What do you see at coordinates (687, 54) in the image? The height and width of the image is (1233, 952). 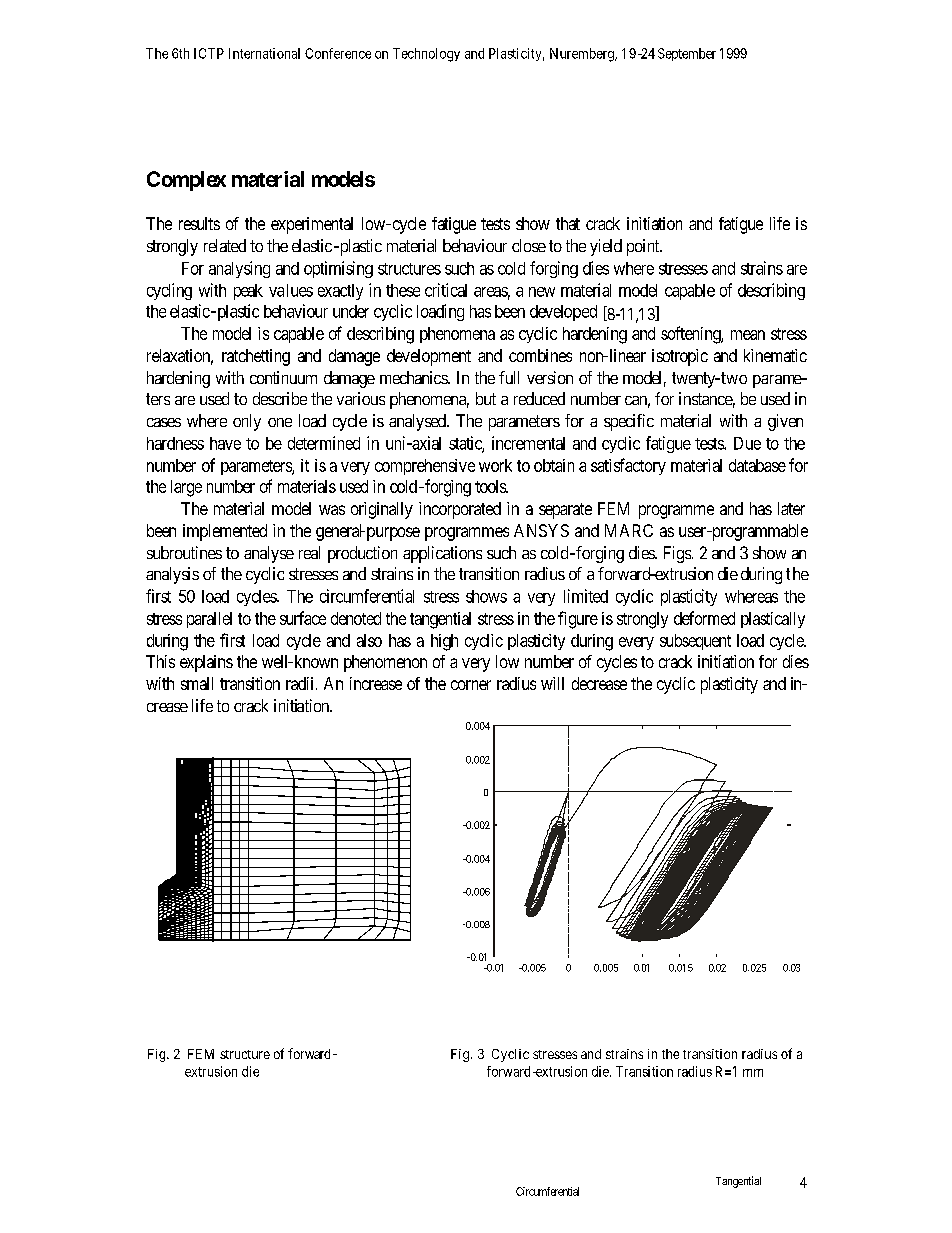 I see `September` at bounding box center [687, 54].
